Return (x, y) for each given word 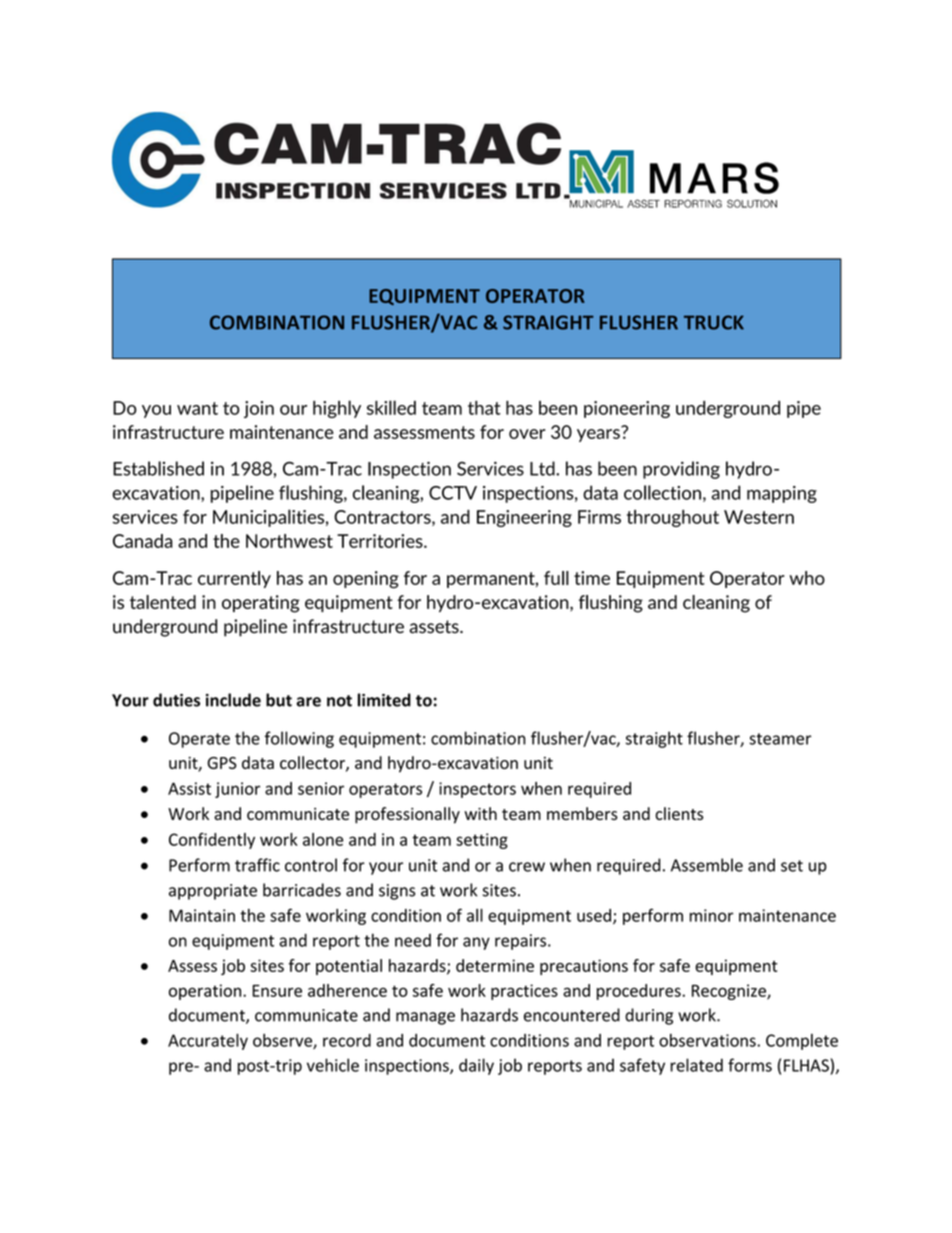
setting (482, 841)
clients (679, 813)
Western (759, 517)
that (484, 408)
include (233, 700)
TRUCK (714, 322)
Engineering (524, 518)
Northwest (289, 541)
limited (384, 700)
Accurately (208, 1041)
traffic (257, 865)
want (197, 408)
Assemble (707, 865)
